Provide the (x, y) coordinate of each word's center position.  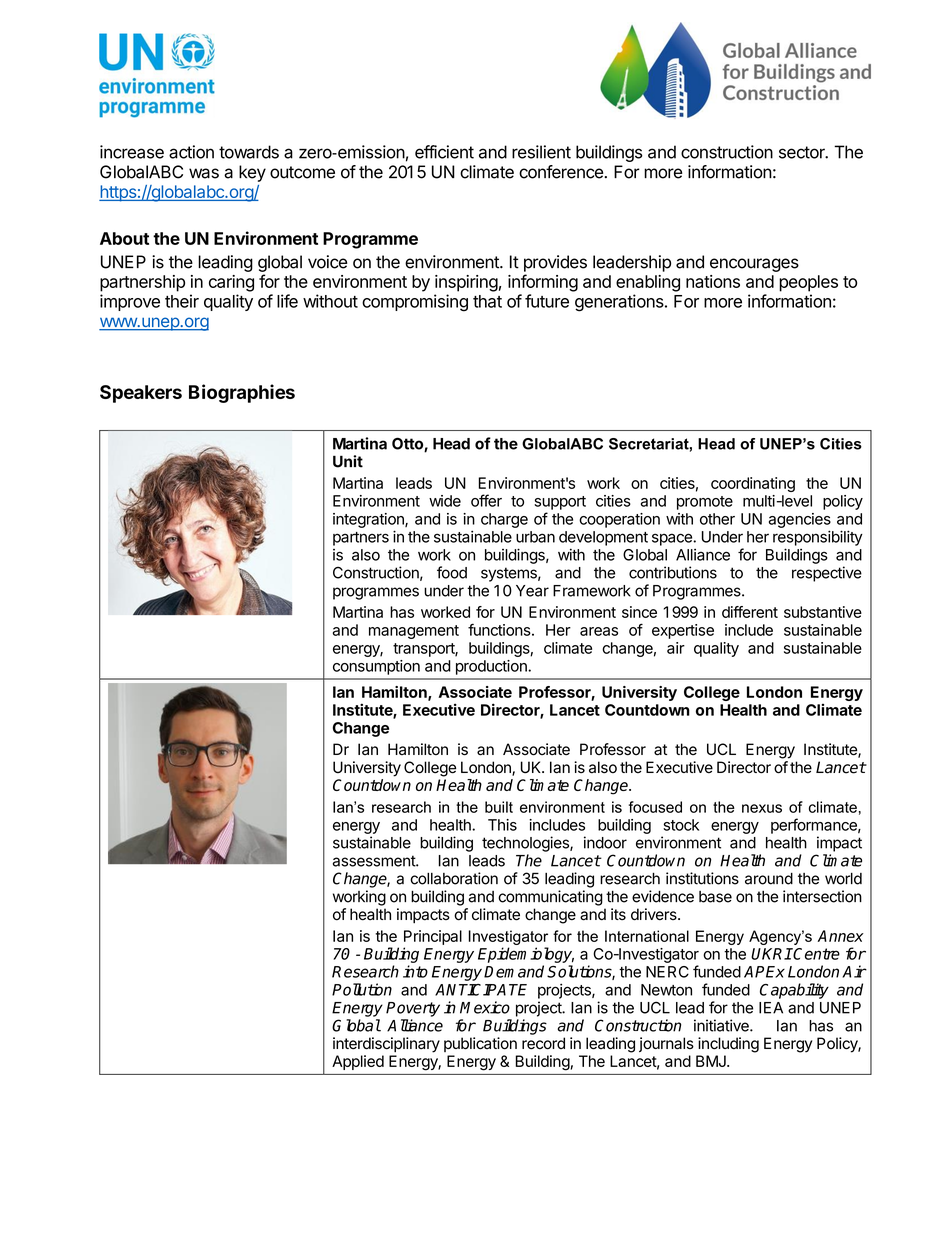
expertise (683, 631)
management (414, 632)
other (717, 519)
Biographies (242, 393)
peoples (808, 283)
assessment (375, 861)
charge (504, 520)
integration (369, 520)
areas (599, 631)
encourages (754, 265)
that (487, 301)
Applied (358, 1062)
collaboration (454, 878)
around (769, 879)
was (204, 173)
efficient (444, 152)
